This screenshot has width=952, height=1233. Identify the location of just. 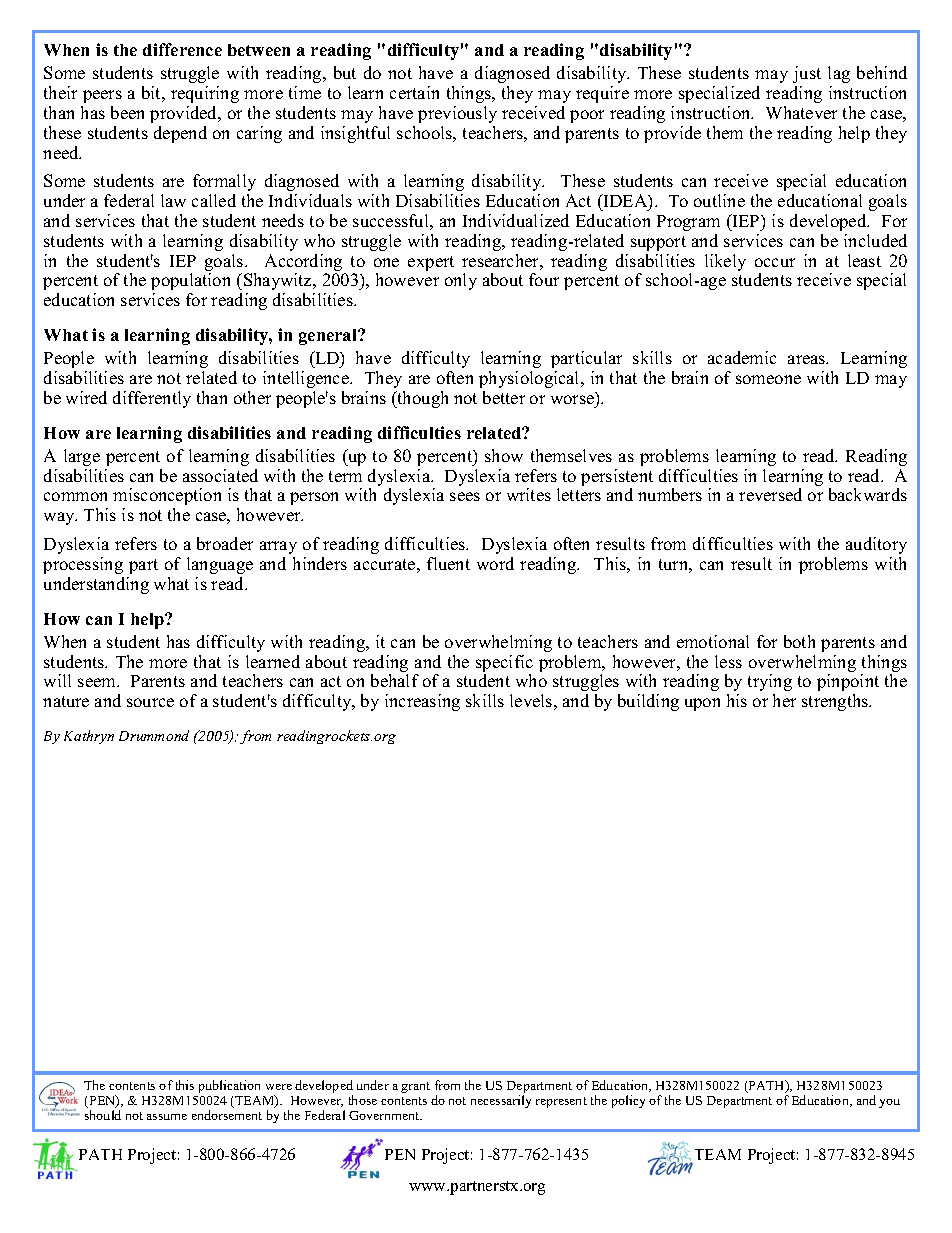
(807, 74).
